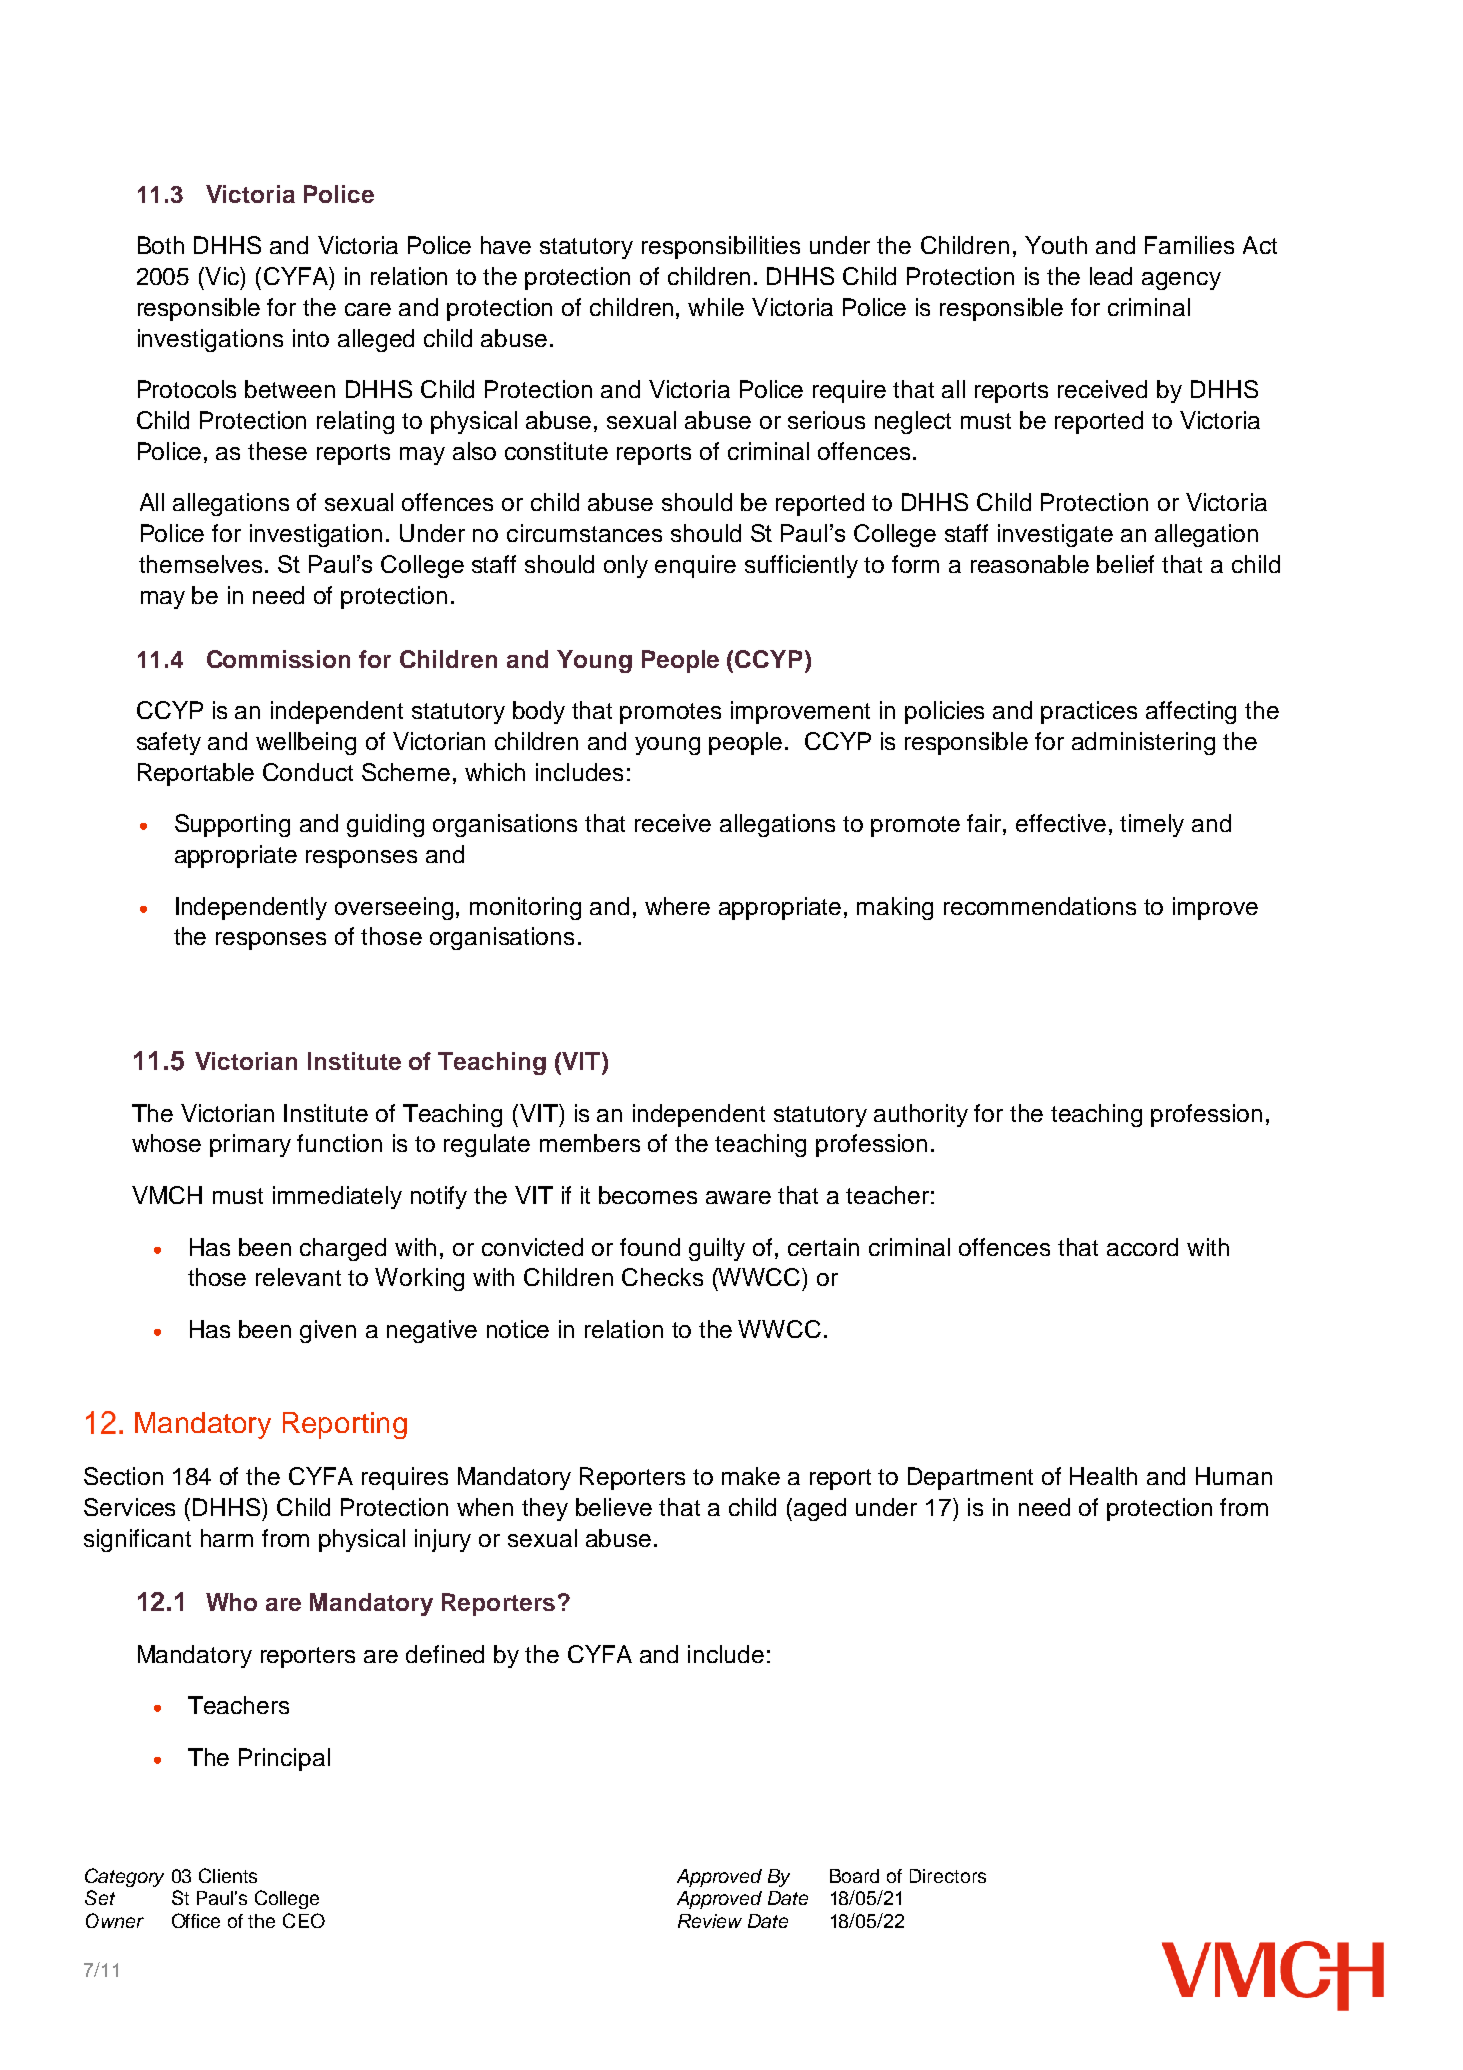  I want to click on Supporting, so click(232, 825).
